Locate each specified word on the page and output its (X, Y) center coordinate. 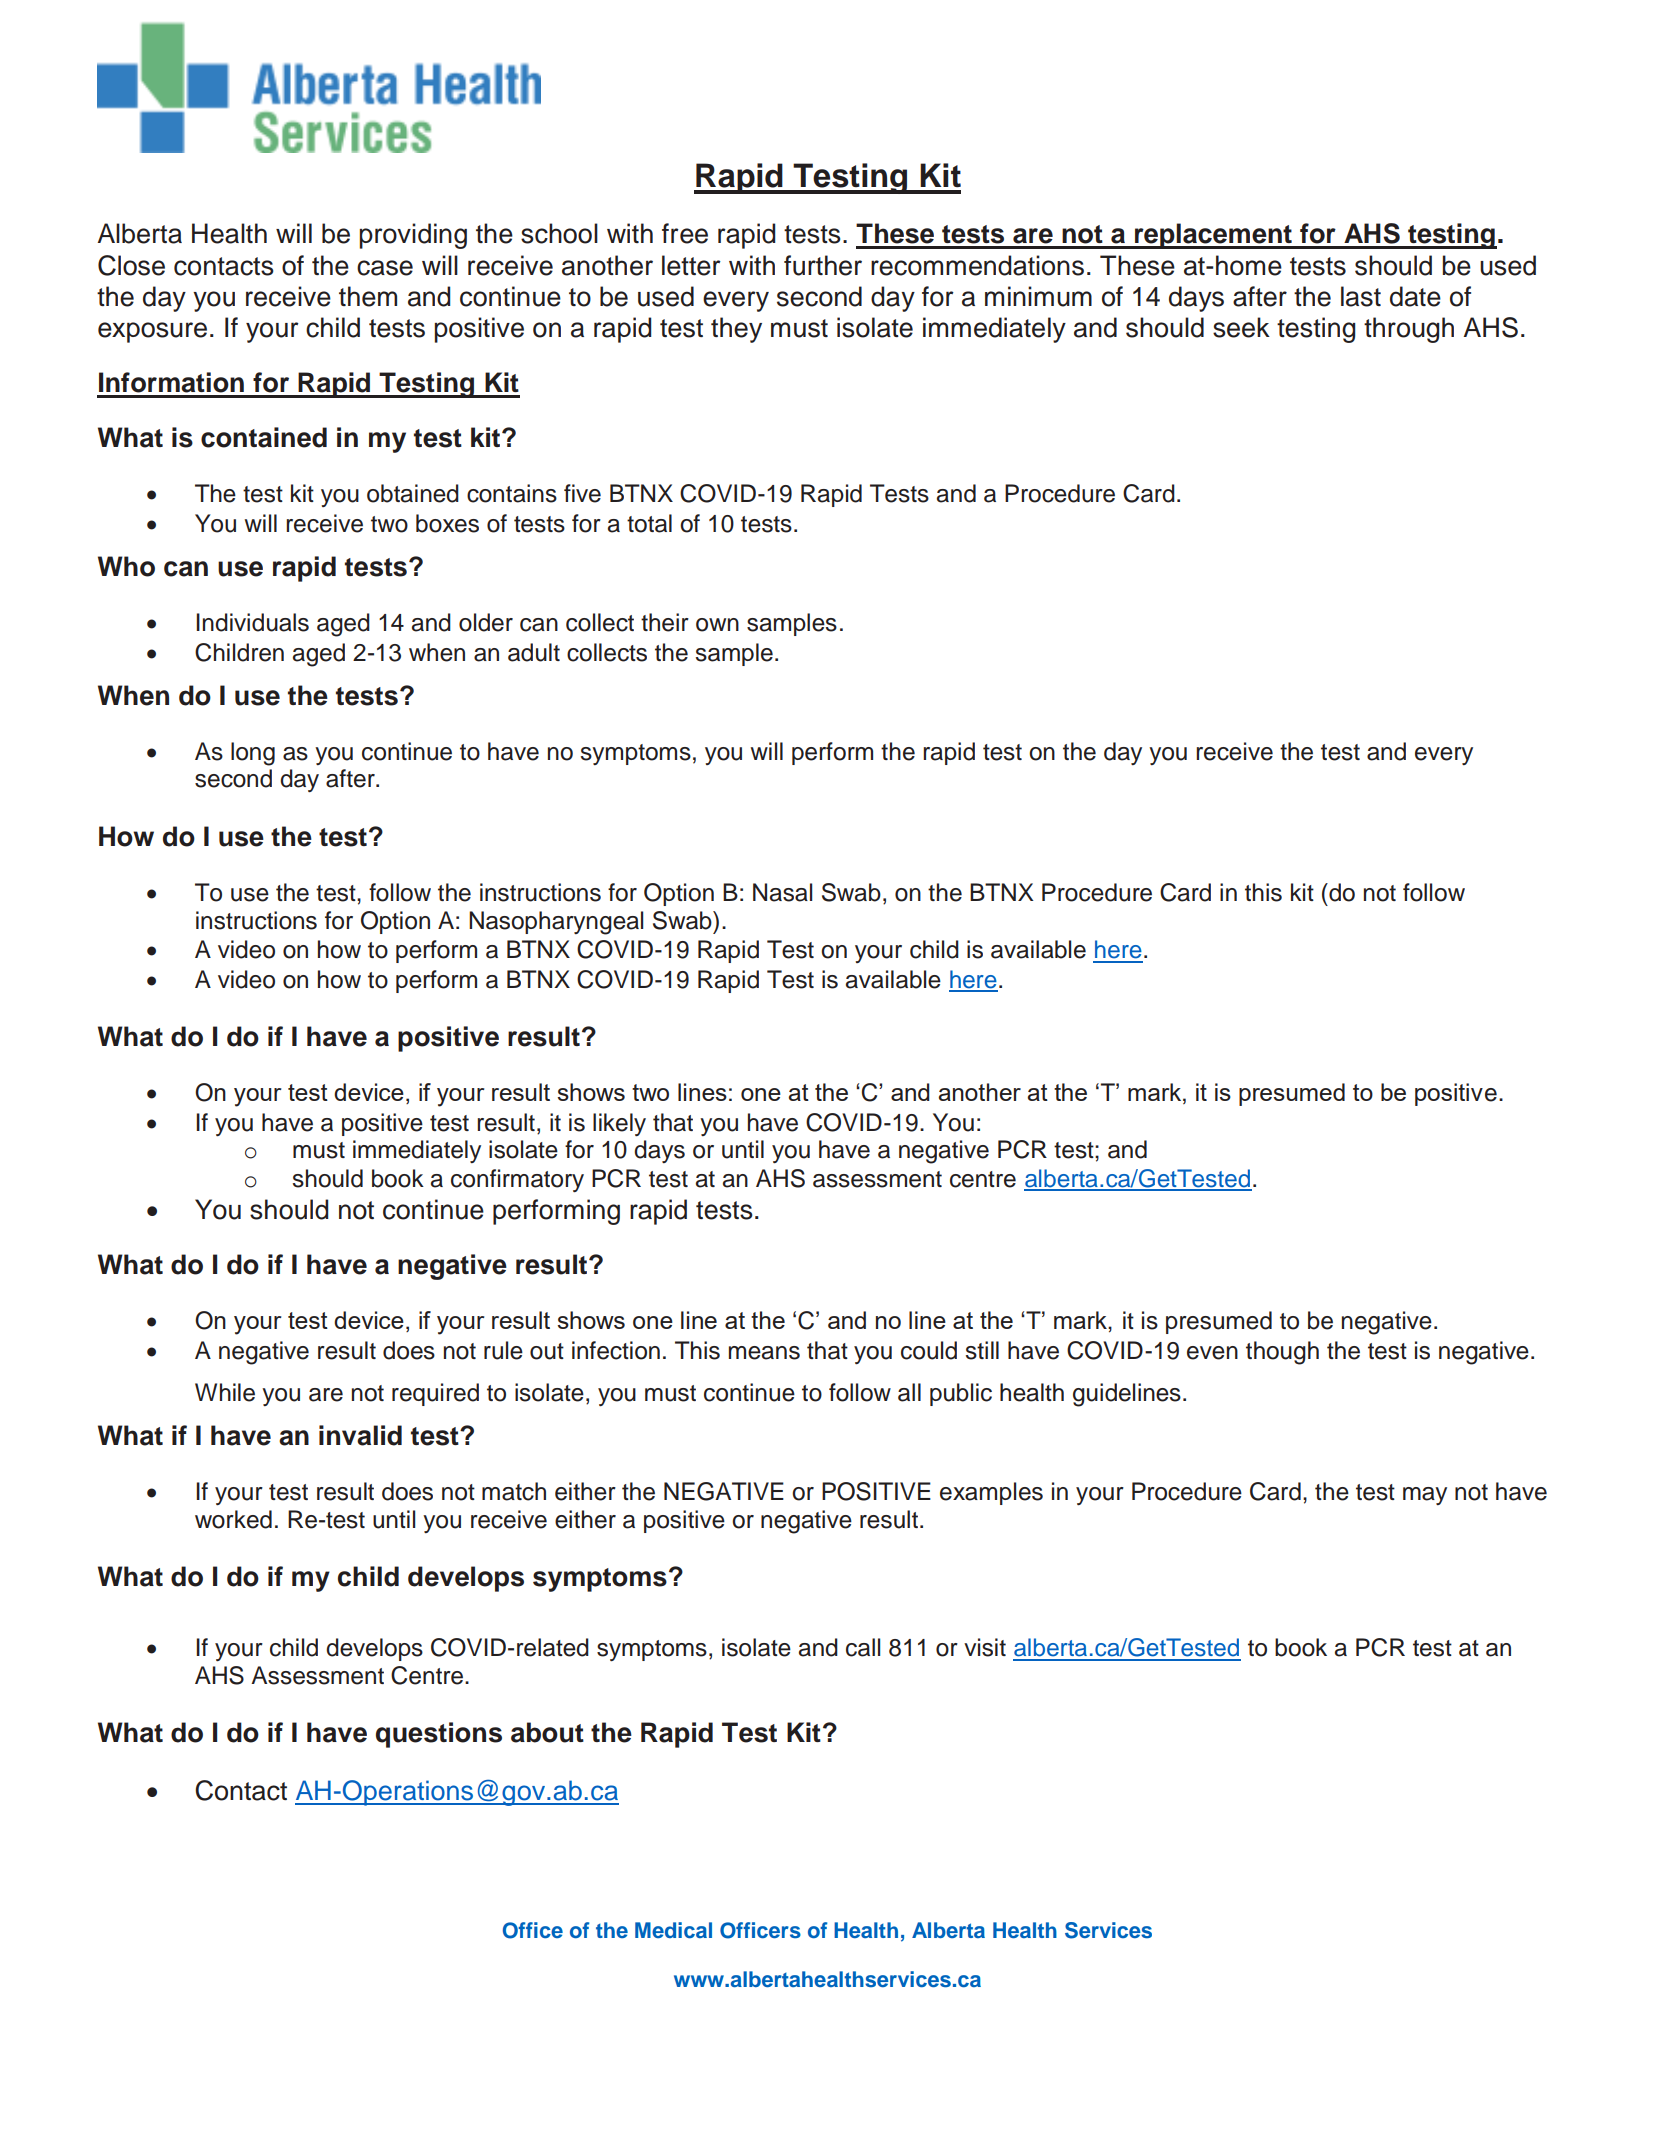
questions (439, 1735)
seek (1241, 327)
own (717, 625)
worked (233, 1519)
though (1282, 1353)
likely (619, 1124)
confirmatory (517, 1180)
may (1425, 1496)
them (368, 296)
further (823, 265)
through (1409, 330)
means (764, 1353)
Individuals (252, 622)
